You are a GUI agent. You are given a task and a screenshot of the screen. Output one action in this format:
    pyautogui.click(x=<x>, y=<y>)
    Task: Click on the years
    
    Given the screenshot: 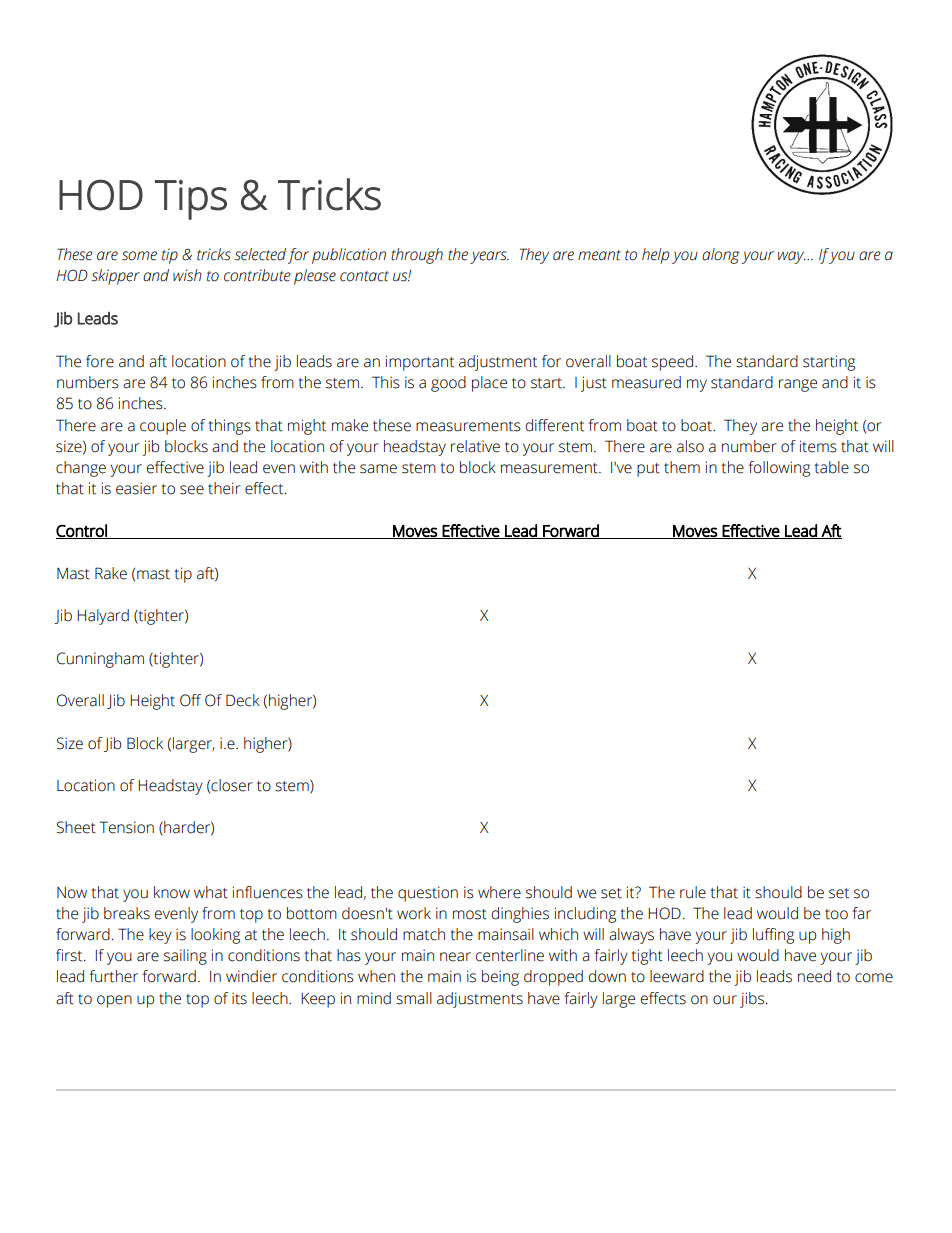 What is the action you would take?
    pyautogui.click(x=489, y=257)
